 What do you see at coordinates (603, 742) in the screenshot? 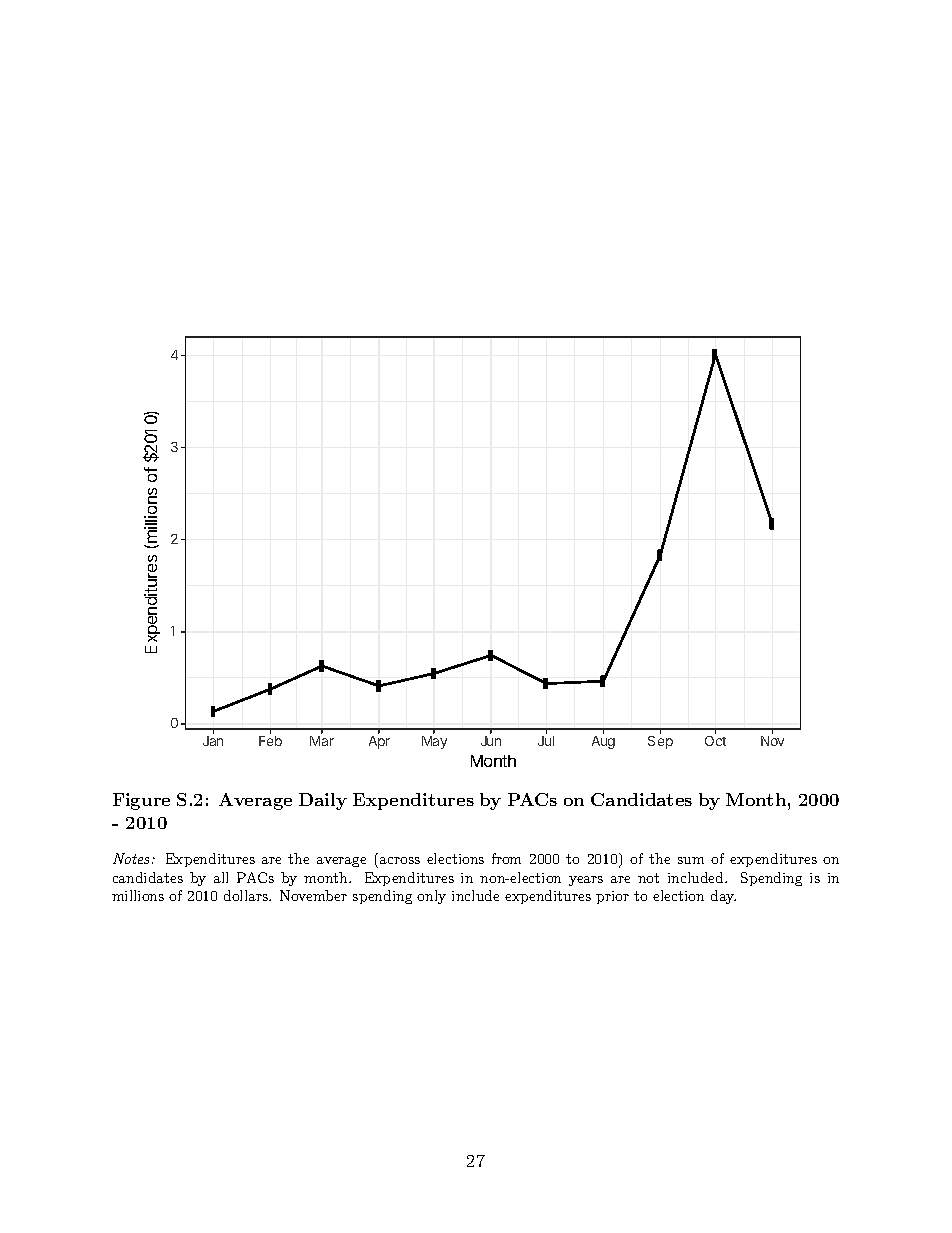
I see `Aug` at bounding box center [603, 742].
